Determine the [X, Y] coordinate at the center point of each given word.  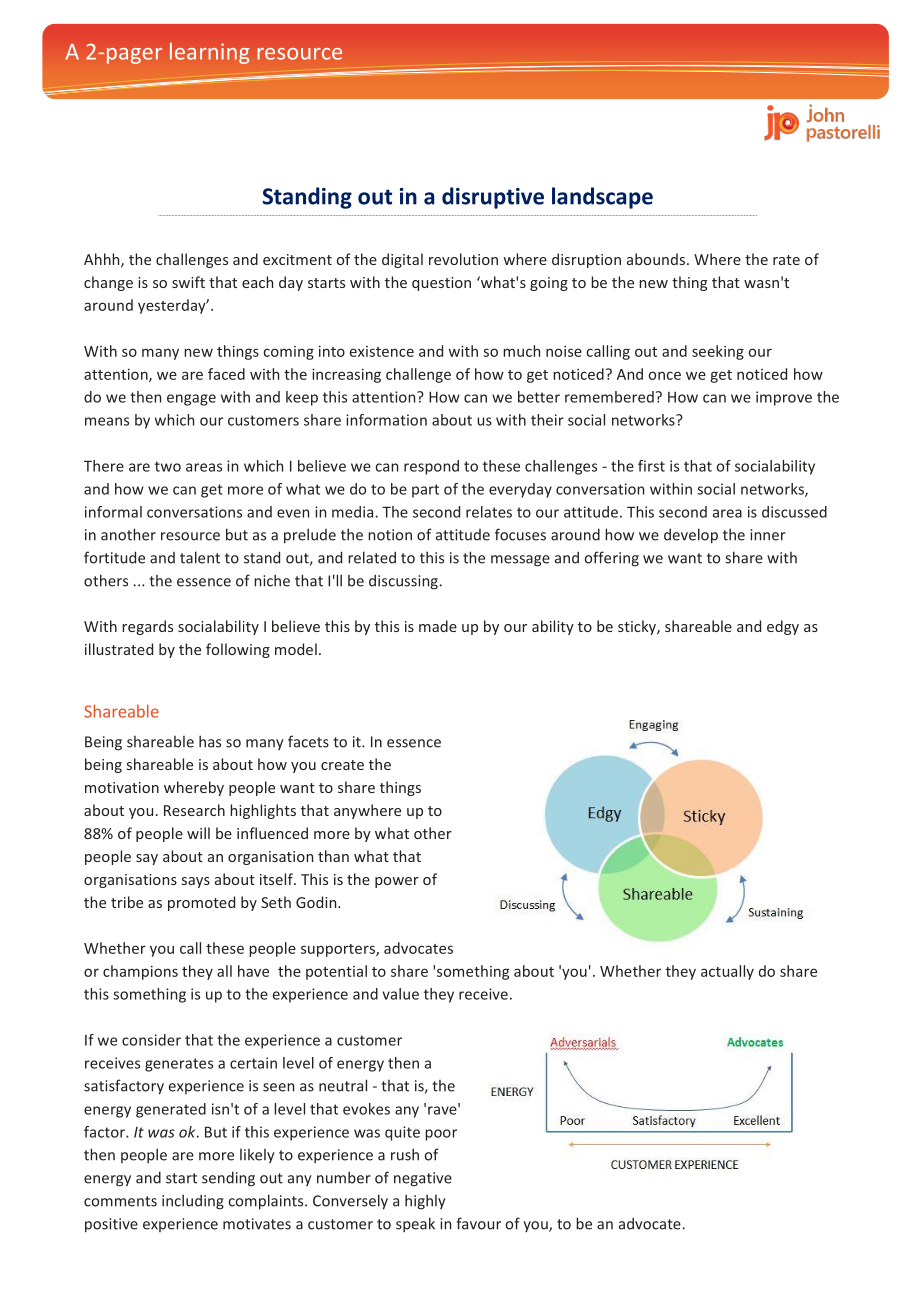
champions [140, 972]
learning [209, 53]
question [441, 284]
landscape [602, 198]
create [342, 765]
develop [691, 536]
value [400, 994]
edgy [783, 627]
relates [489, 512]
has [210, 741]
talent [200, 557]
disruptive [493, 198]
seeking [718, 352]
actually [727, 972]
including [193, 1202]
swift [188, 282]
